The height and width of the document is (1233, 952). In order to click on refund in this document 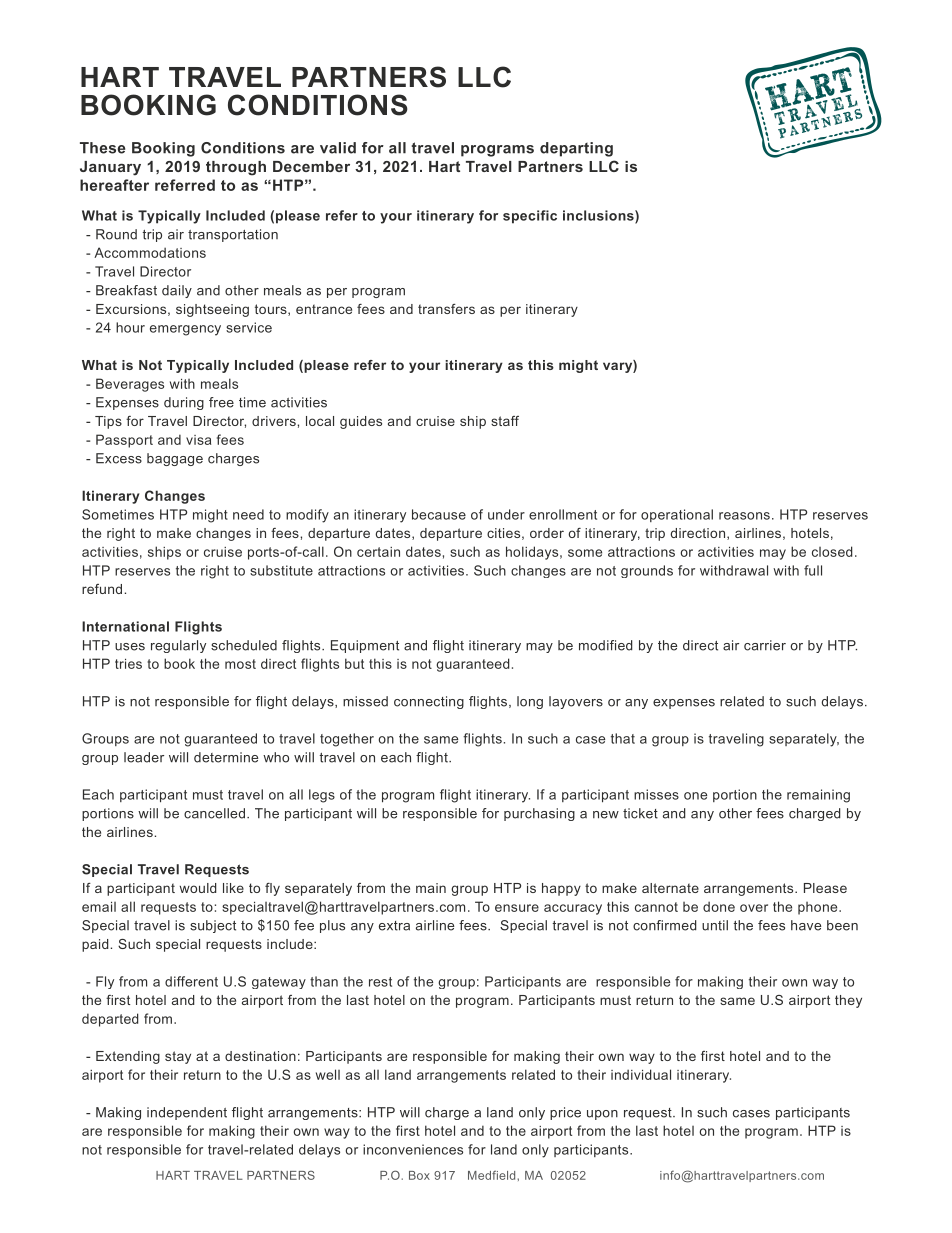, I will do `click(103, 589)`.
